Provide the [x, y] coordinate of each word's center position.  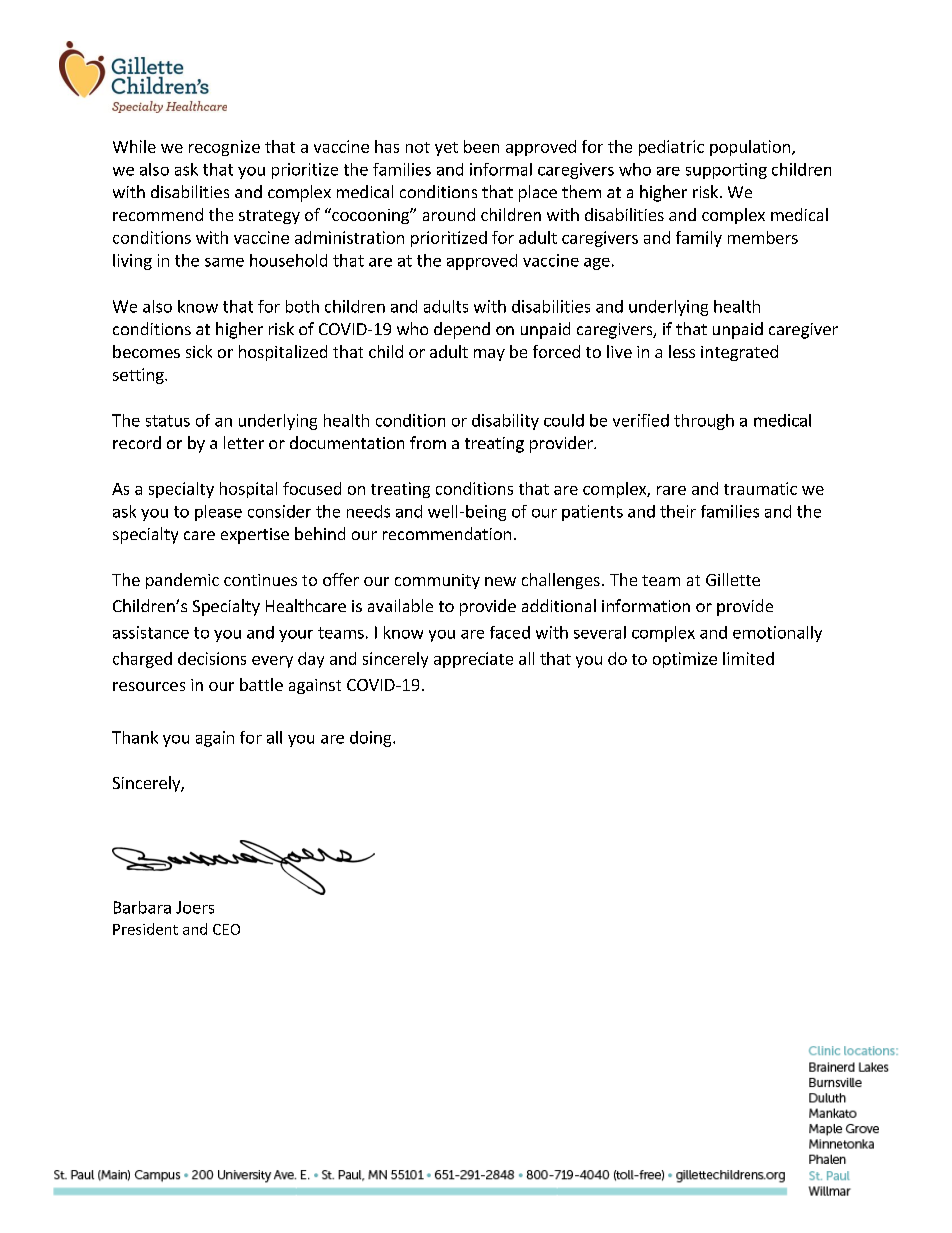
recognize [224, 148]
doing [372, 739]
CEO [226, 929]
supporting [726, 171]
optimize [685, 660]
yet [446, 149]
